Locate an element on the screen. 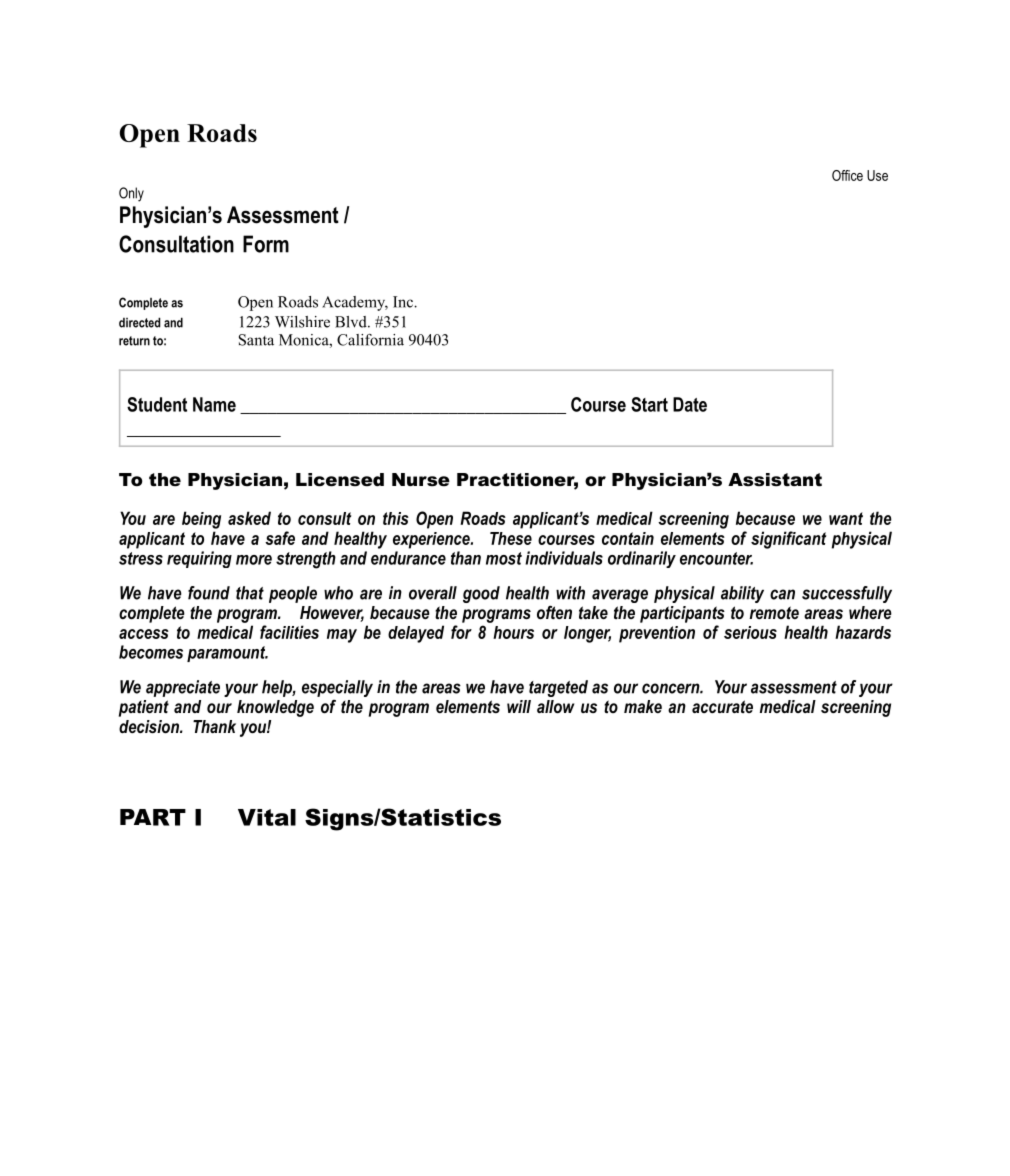 This screenshot has height=1176, width=1010. will is located at coordinates (519, 706).
